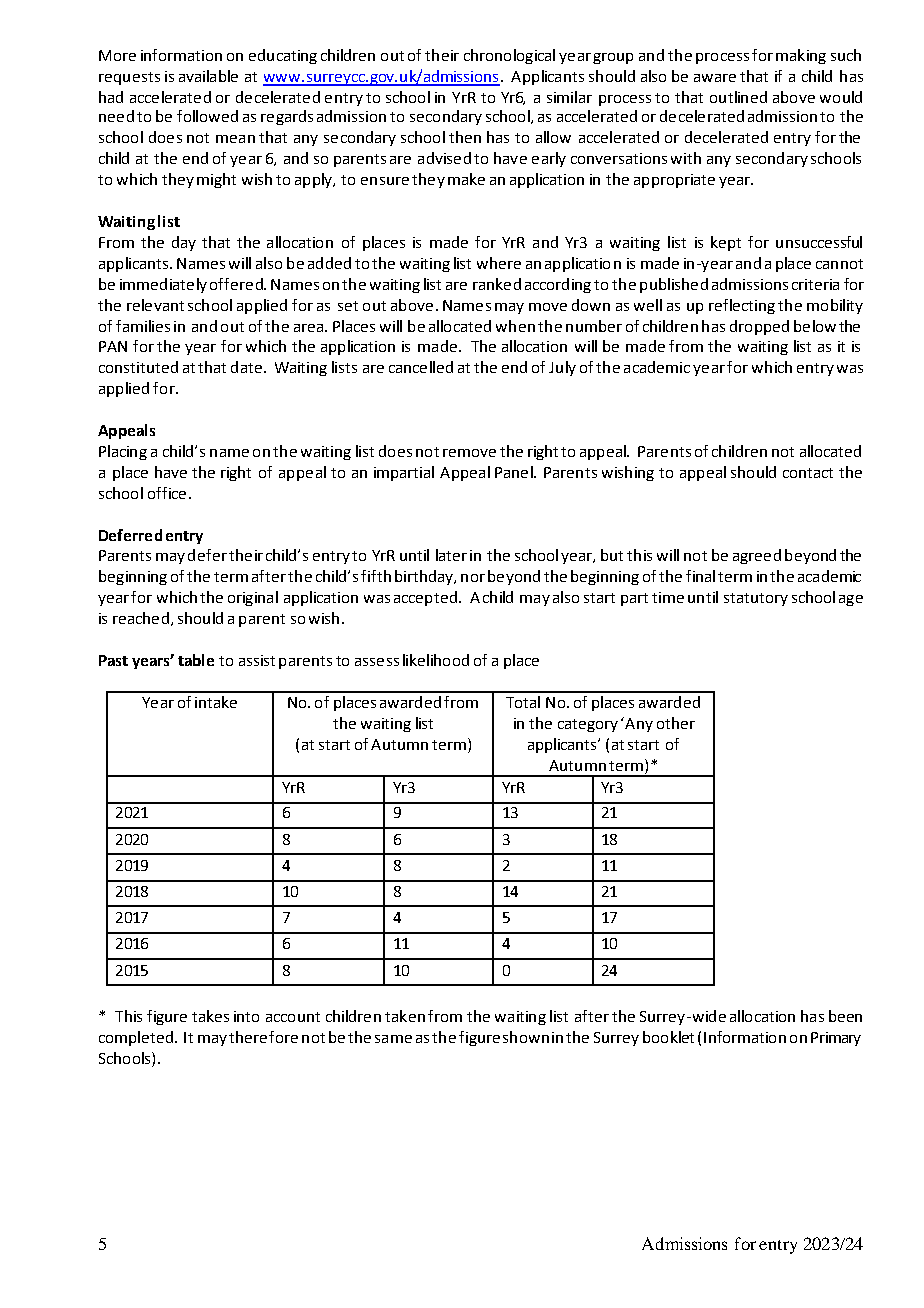 The image size is (924, 1308). Describe the element at coordinates (451, 555) in the image. I see `later` at that location.
